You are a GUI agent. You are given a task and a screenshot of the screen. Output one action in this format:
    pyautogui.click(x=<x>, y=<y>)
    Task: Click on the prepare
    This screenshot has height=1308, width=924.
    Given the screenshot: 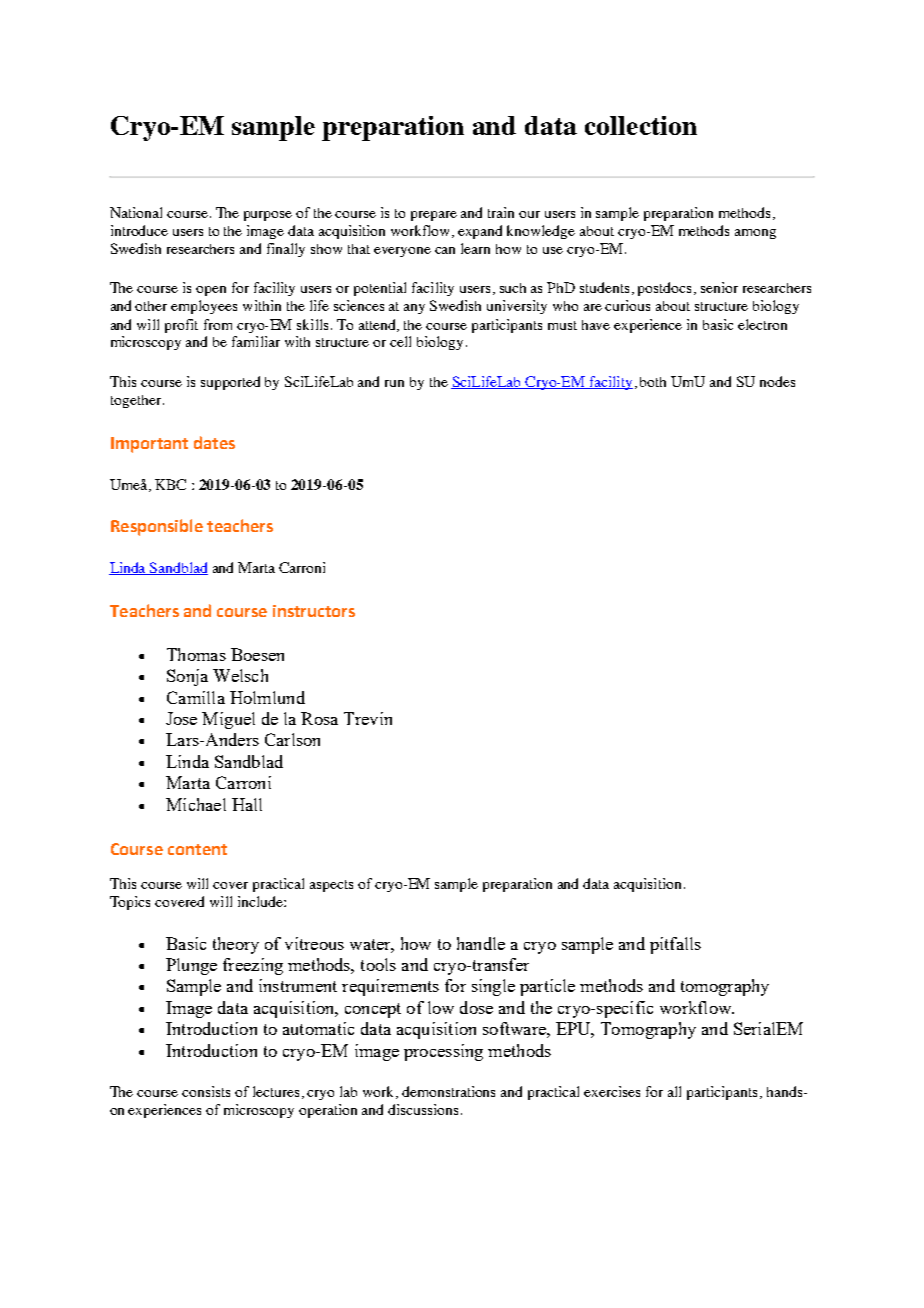 What is the action you would take?
    pyautogui.click(x=434, y=216)
